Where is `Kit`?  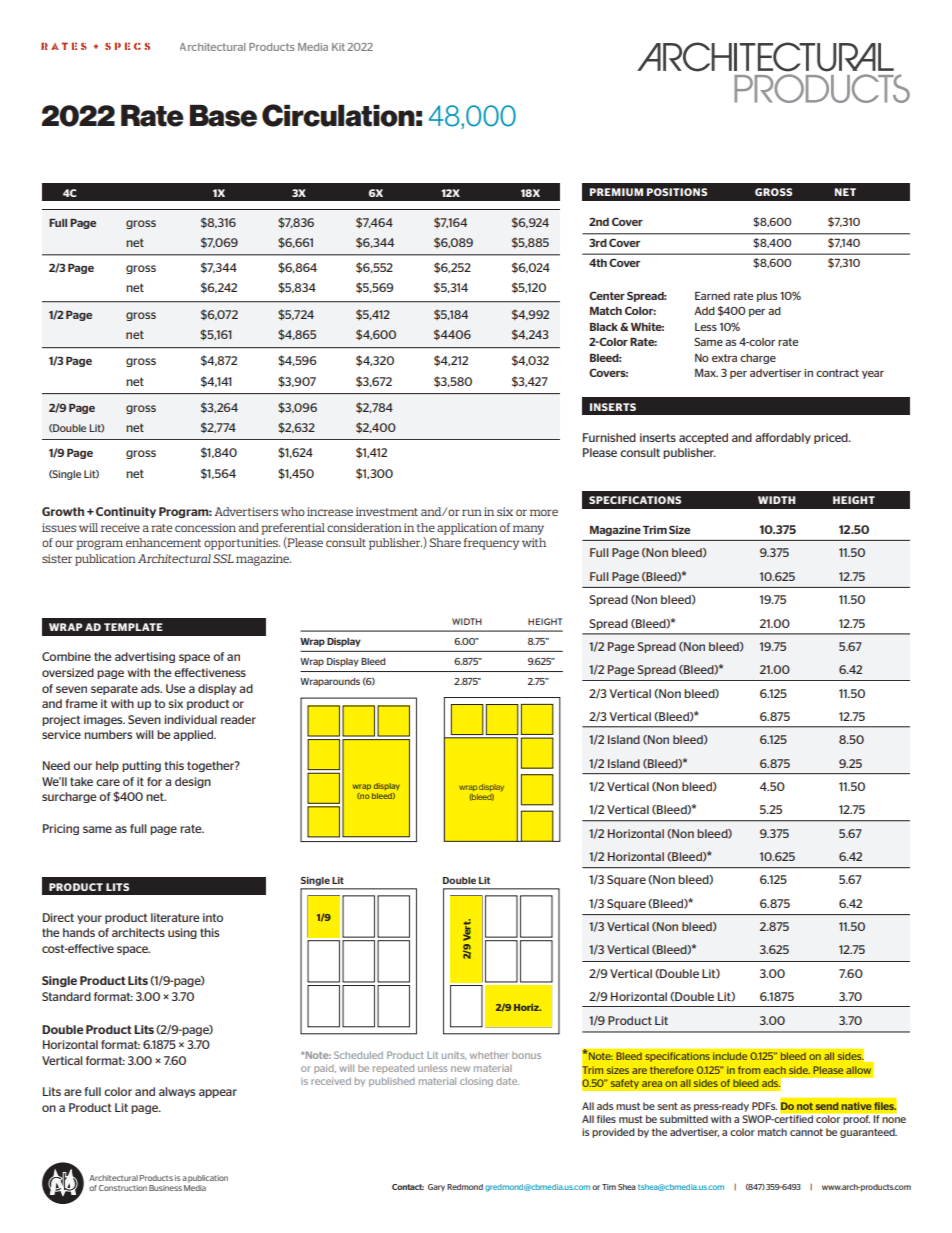 Kit is located at coordinates (338, 47).
